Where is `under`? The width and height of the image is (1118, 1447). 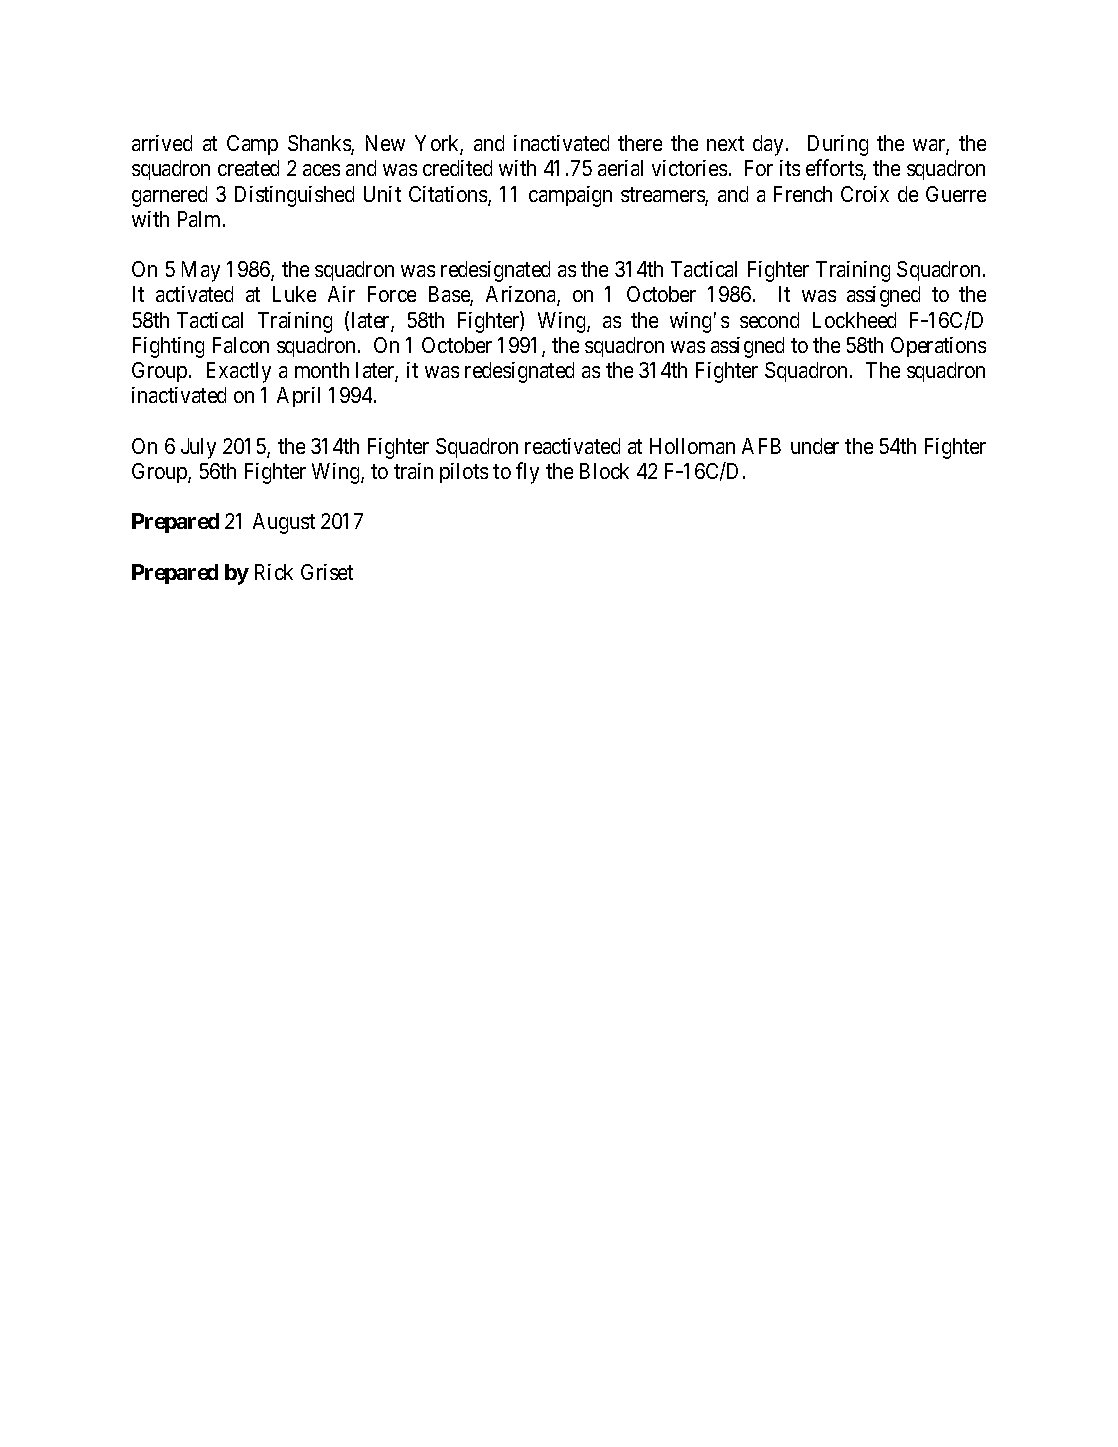
under is located at coordinates (815, 446).
